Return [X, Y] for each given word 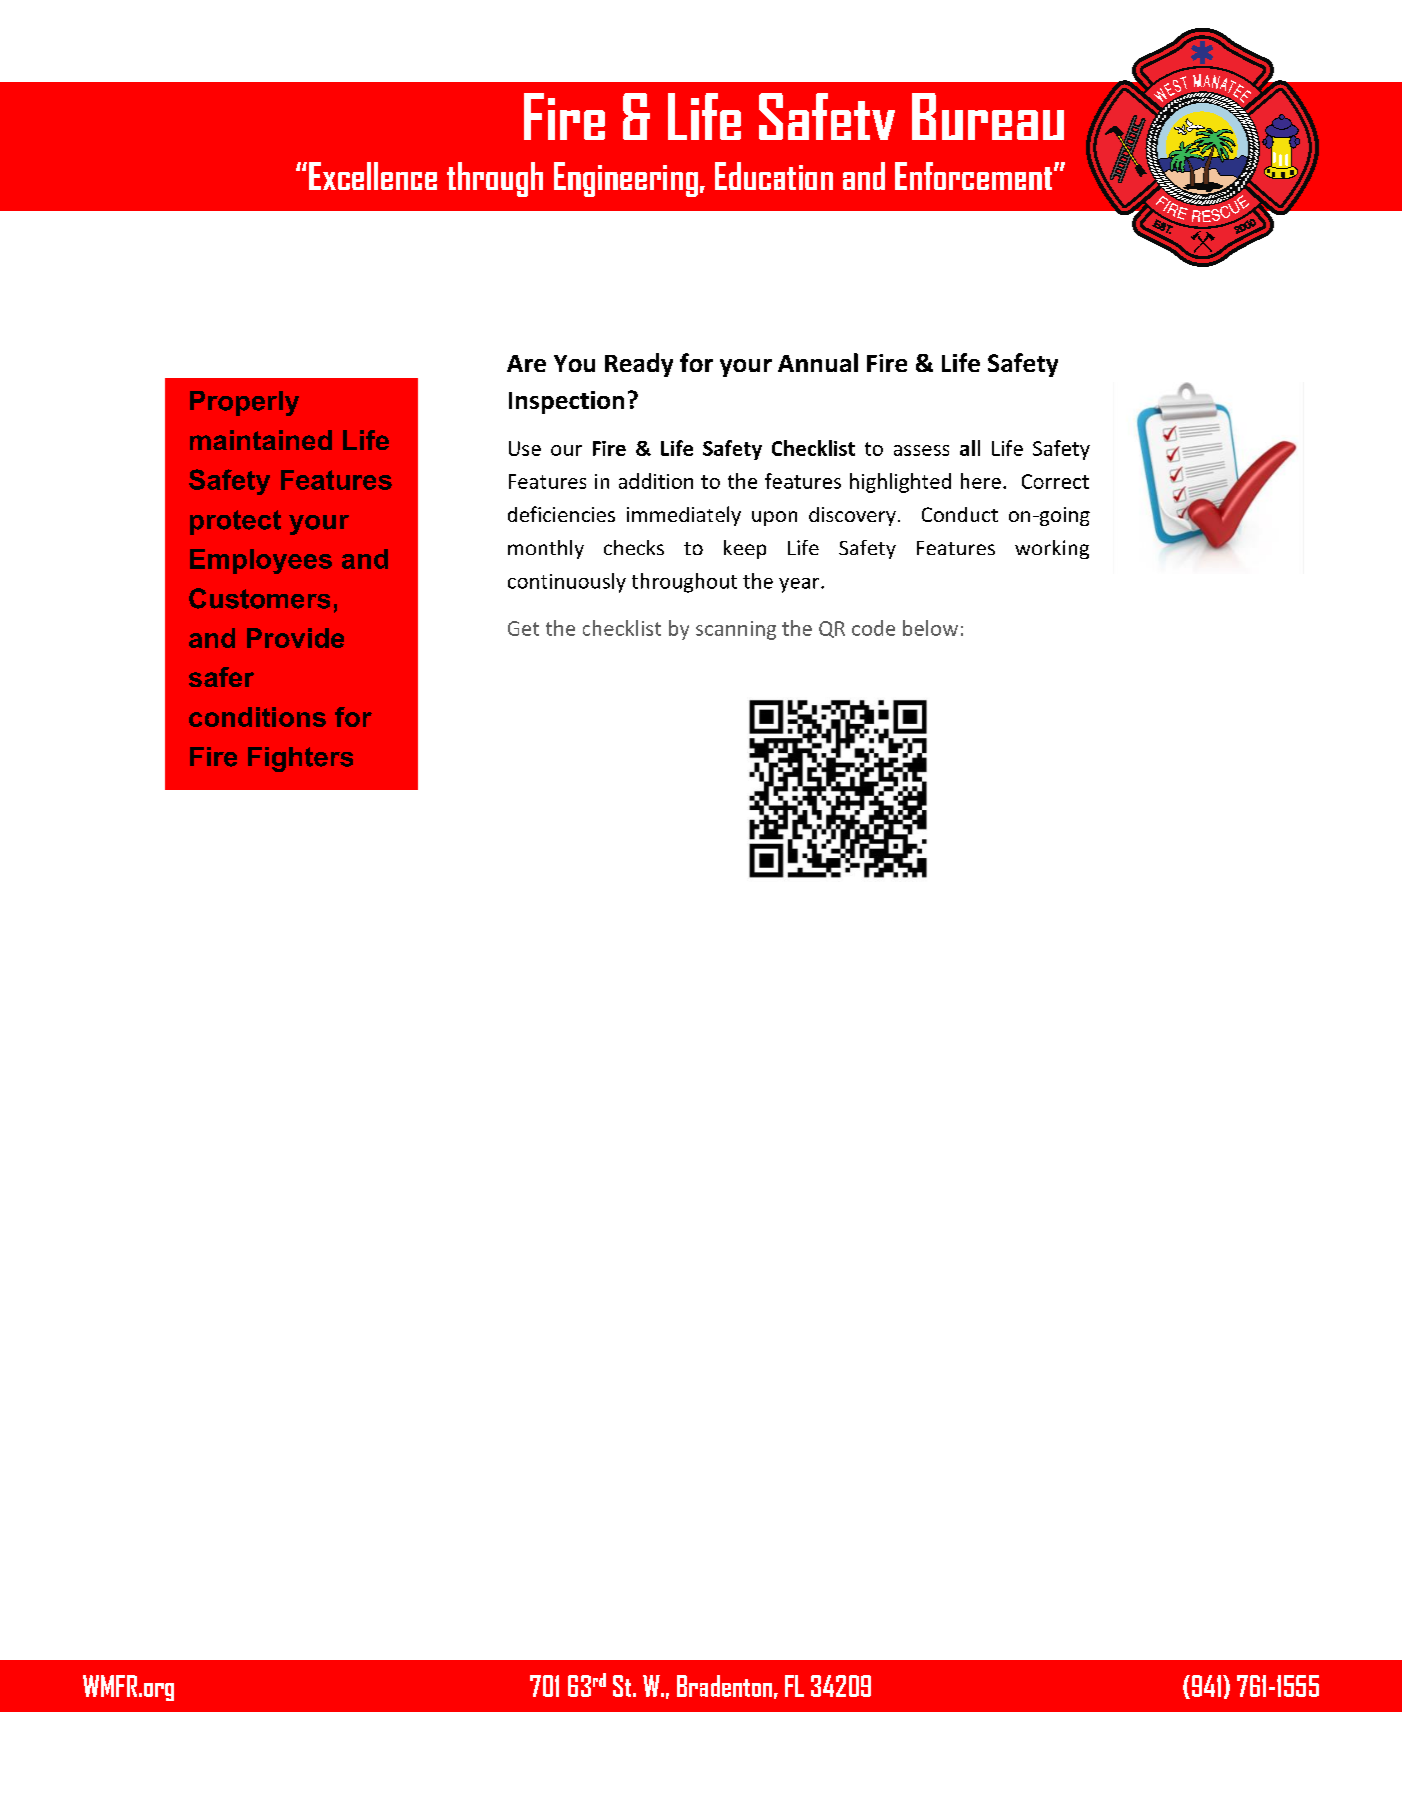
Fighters [300, 759]
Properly [244, 403]
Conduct [960, 514]
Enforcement [975, 176]
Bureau [988, 116]
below [930, 628]
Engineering [626, 179]
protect [235, 522]
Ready [639, 365]
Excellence [373, 176]
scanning [736, 630]
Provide [295, 638]
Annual [818, 362]
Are [526, 363]
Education [774, 176]
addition [656, 481]
